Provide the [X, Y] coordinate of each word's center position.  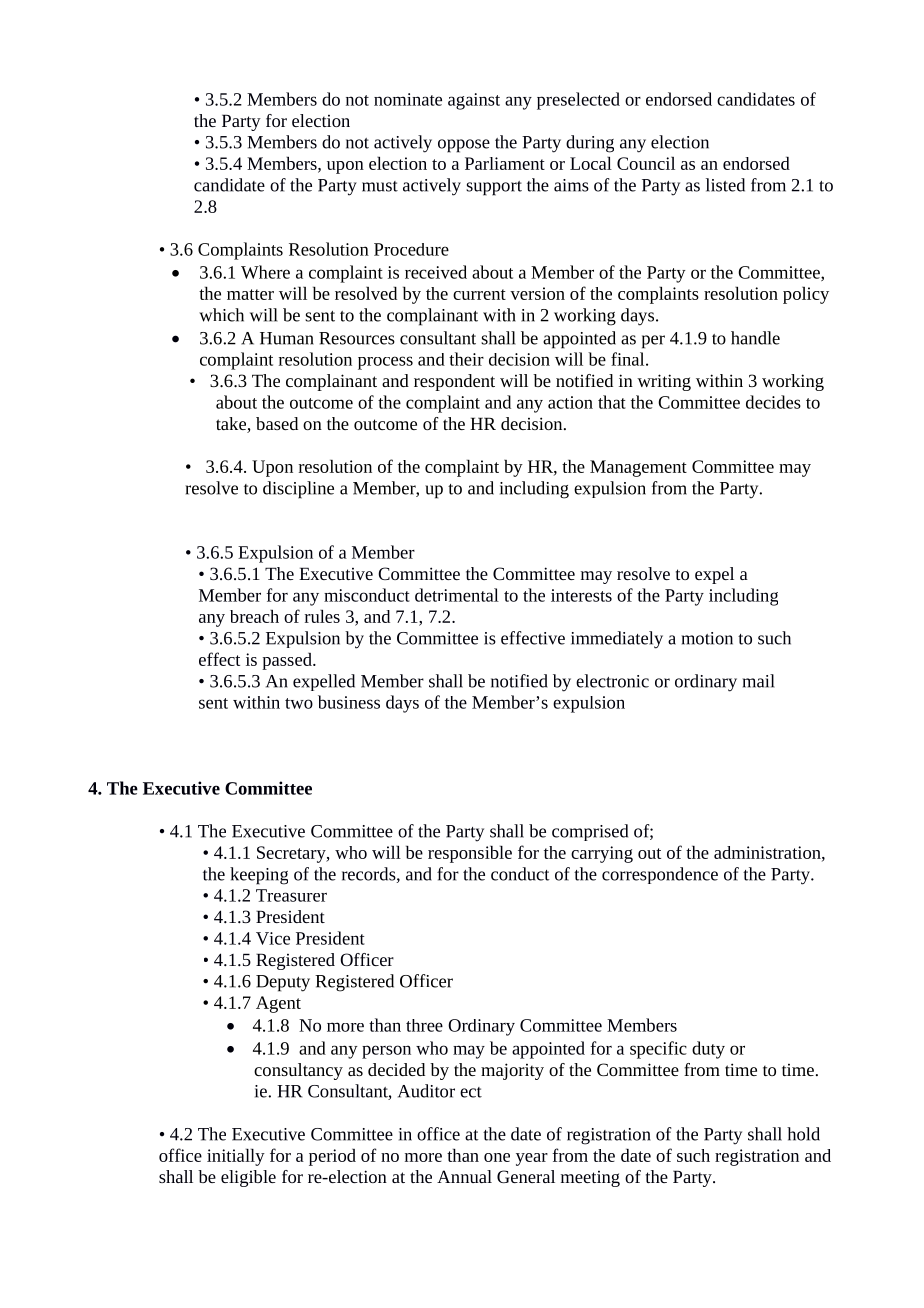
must [380, 186]
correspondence [660, 875]
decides [773, 402]
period [332, 1157]
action [570, 402]
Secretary [292, 854]
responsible [470, 854]
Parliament [505, 163]
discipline [298, 490]
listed [725, 185]
